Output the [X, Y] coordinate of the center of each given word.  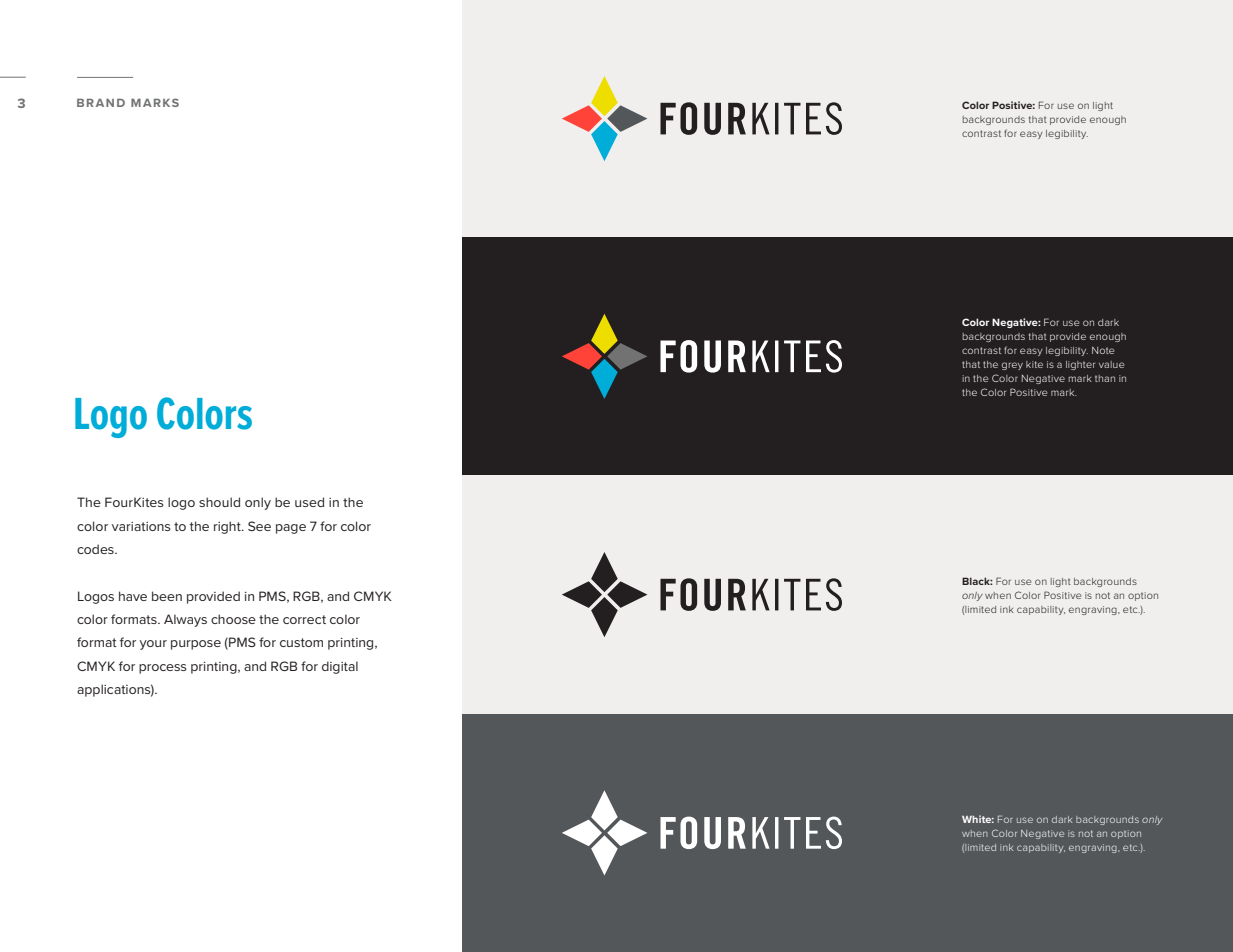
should [219, 502]
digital [340, 667]
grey [1012, 366]
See [259, 526]
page [291, 529]
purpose [196, 645]
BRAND [101, 103]
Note [1103, 350]
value [1111, 364]
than [1105, 378]
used [309, 502]
